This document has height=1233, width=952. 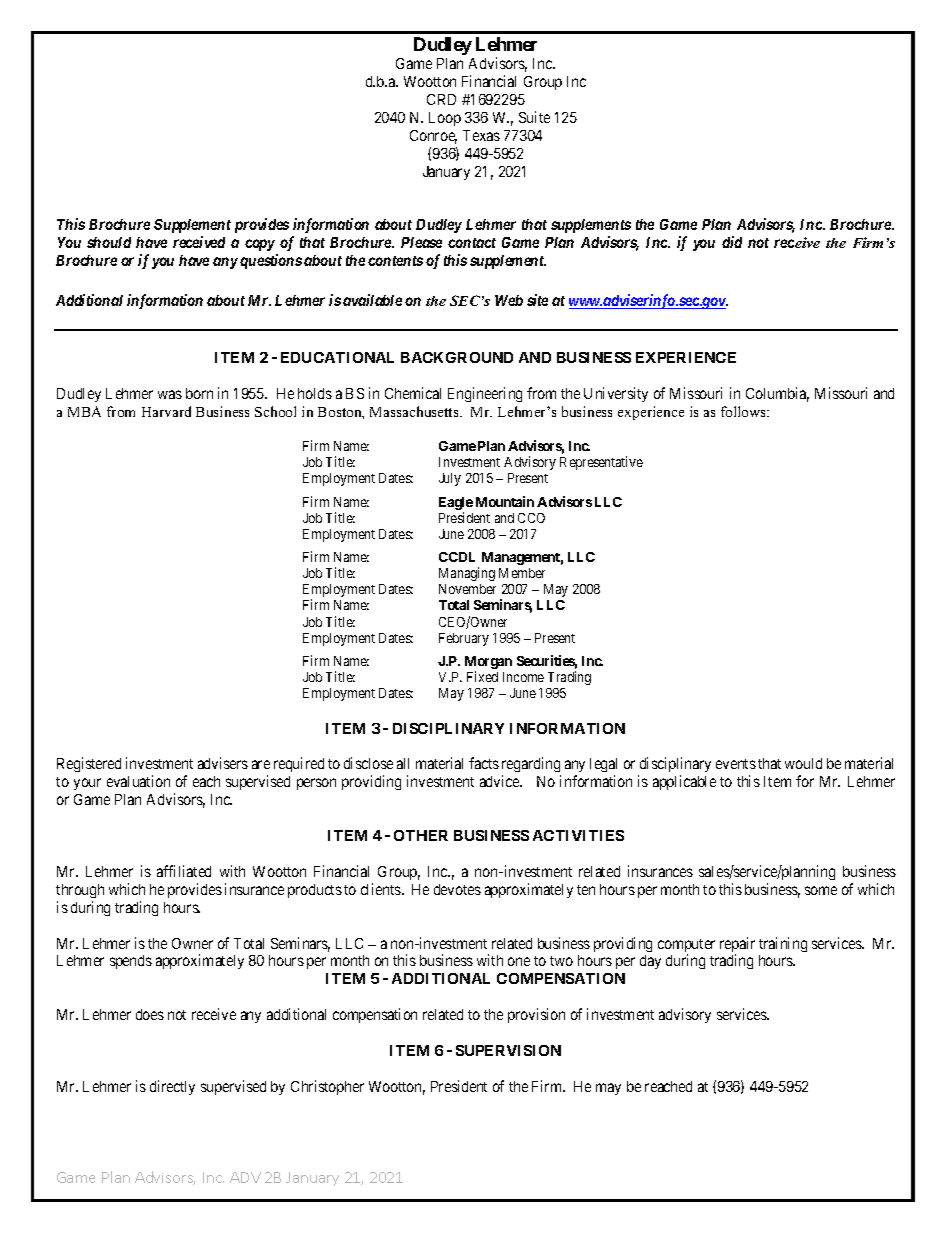 I want to click on should, so click(x=109, y=242).
